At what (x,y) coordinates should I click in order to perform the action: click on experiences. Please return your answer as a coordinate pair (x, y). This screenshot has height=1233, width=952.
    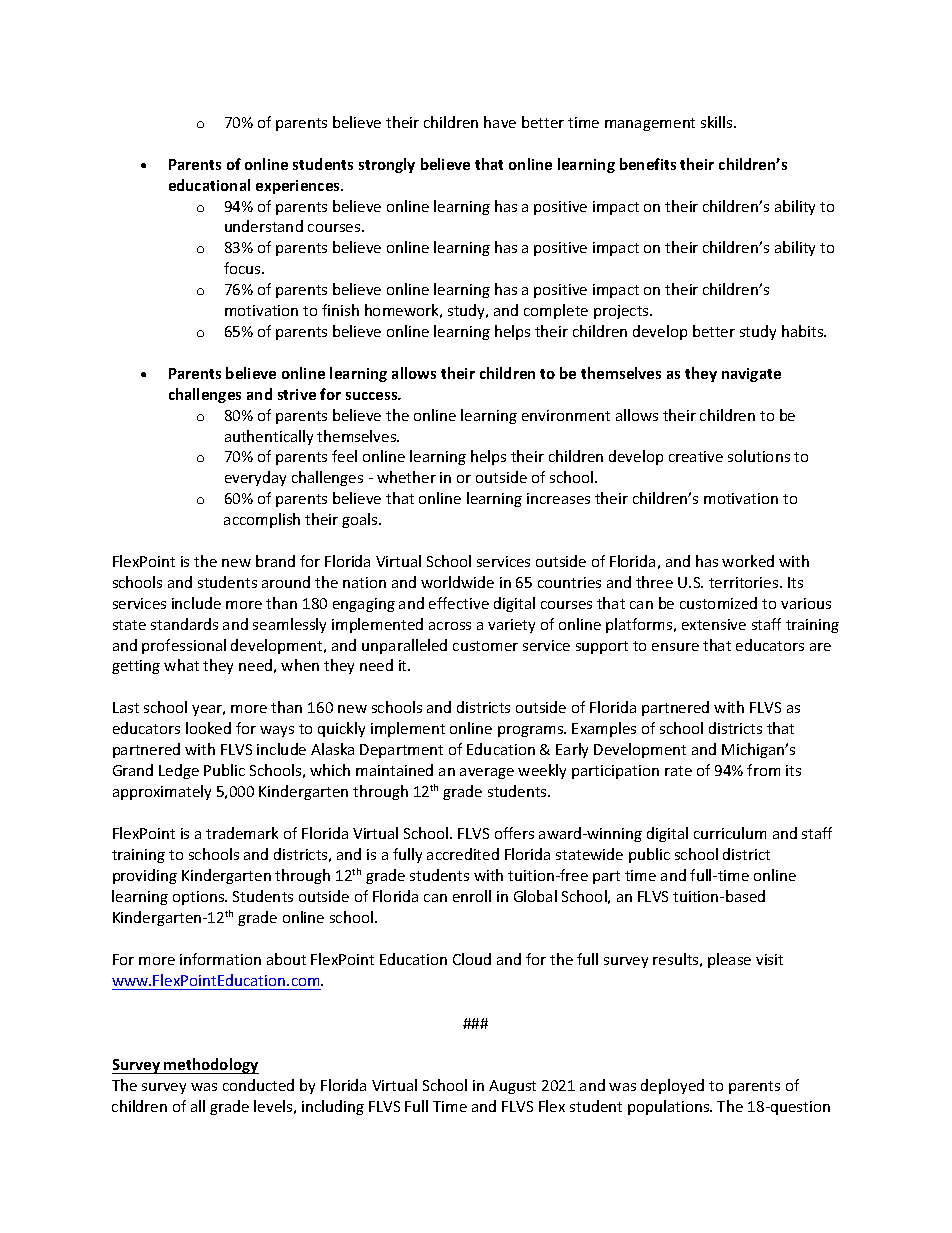
    Looking at the image, I should click on (299, 187).
